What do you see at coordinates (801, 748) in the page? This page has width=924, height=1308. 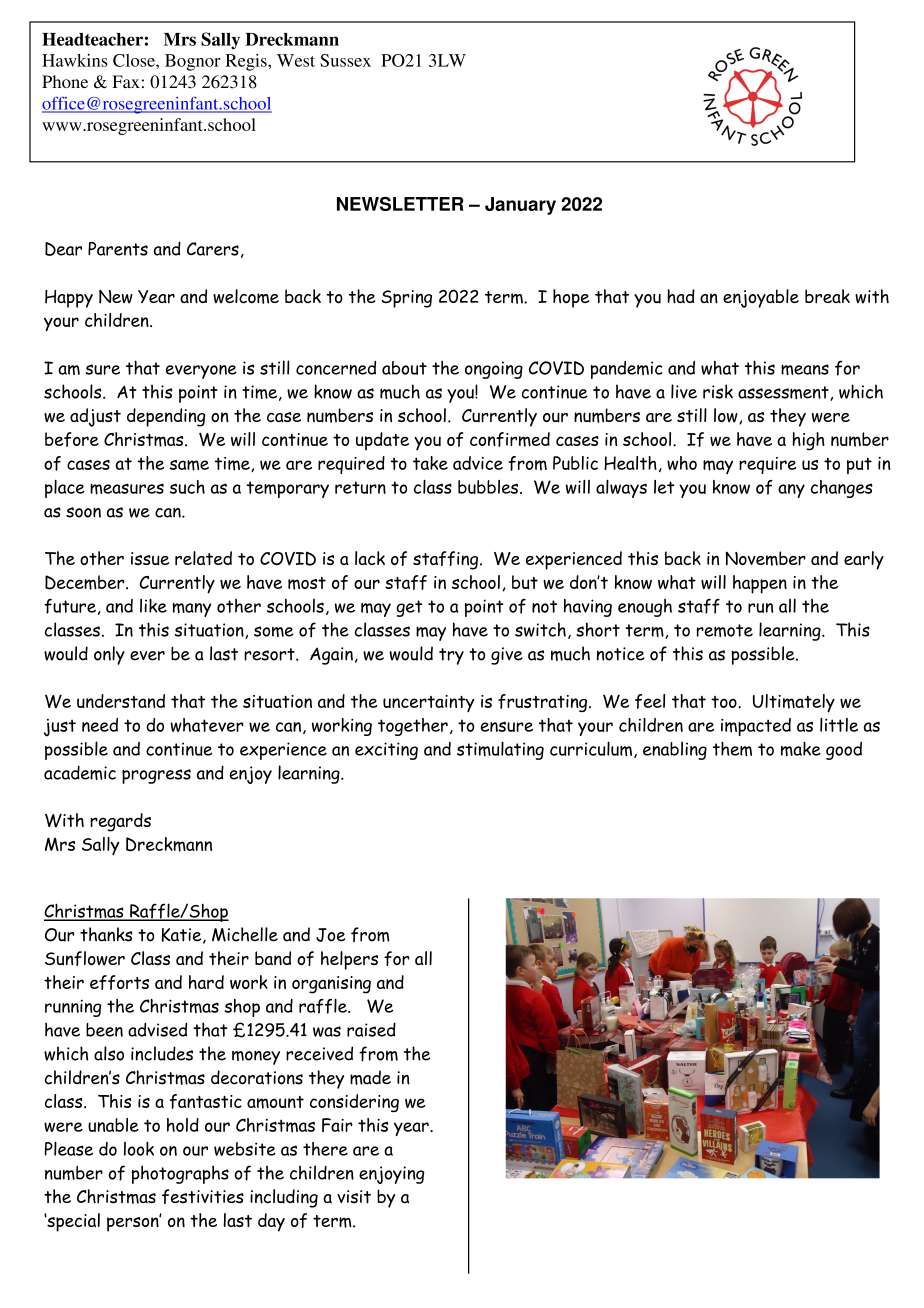 I see `make` at bounding box center [801, 748].
